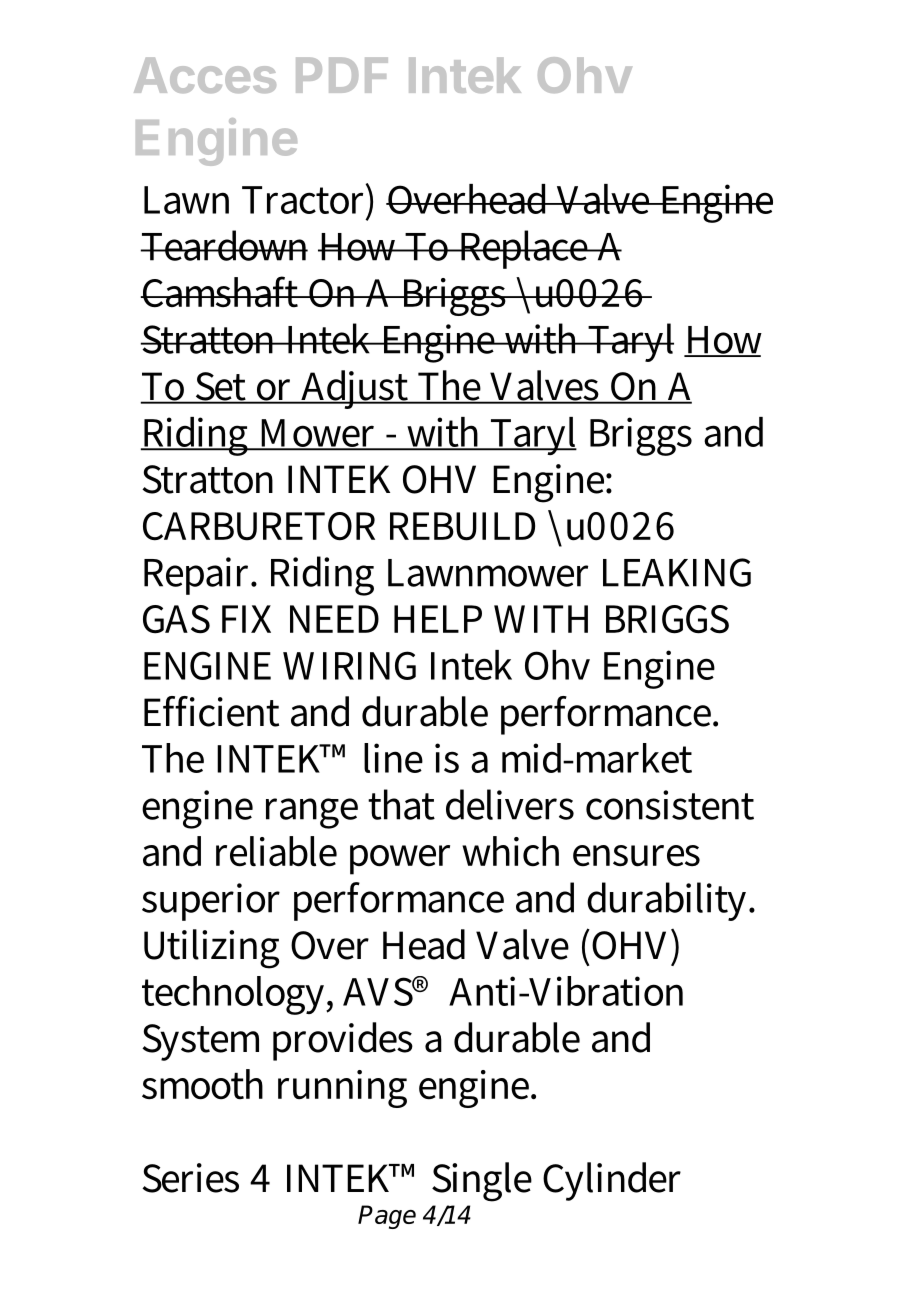  Describe the element at coordinates (387, 1217) in the screenshot. I see `Page` at that location.
